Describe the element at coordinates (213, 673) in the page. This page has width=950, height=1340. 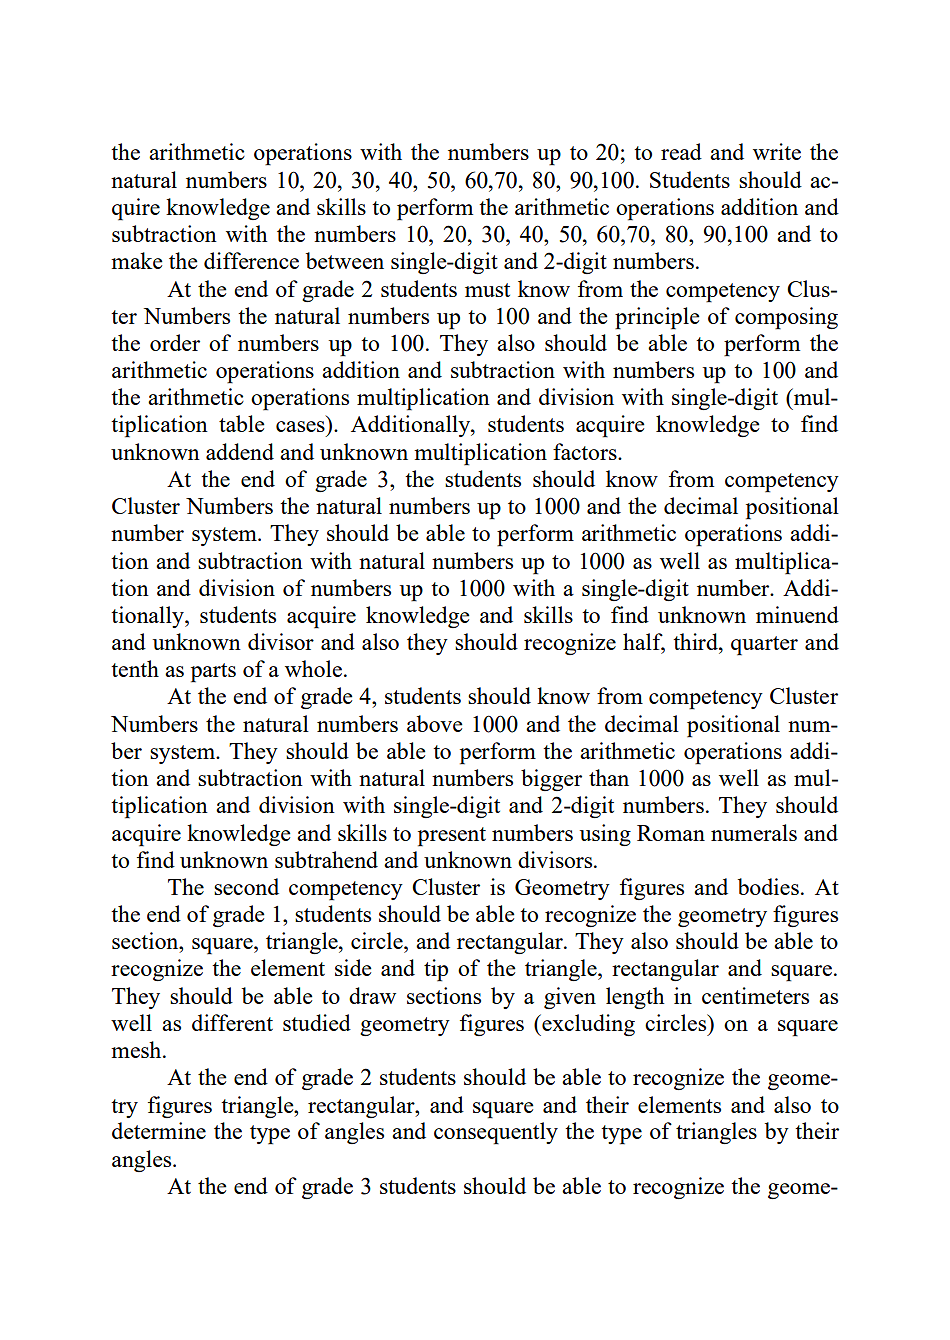
I see `parts` at that location.
